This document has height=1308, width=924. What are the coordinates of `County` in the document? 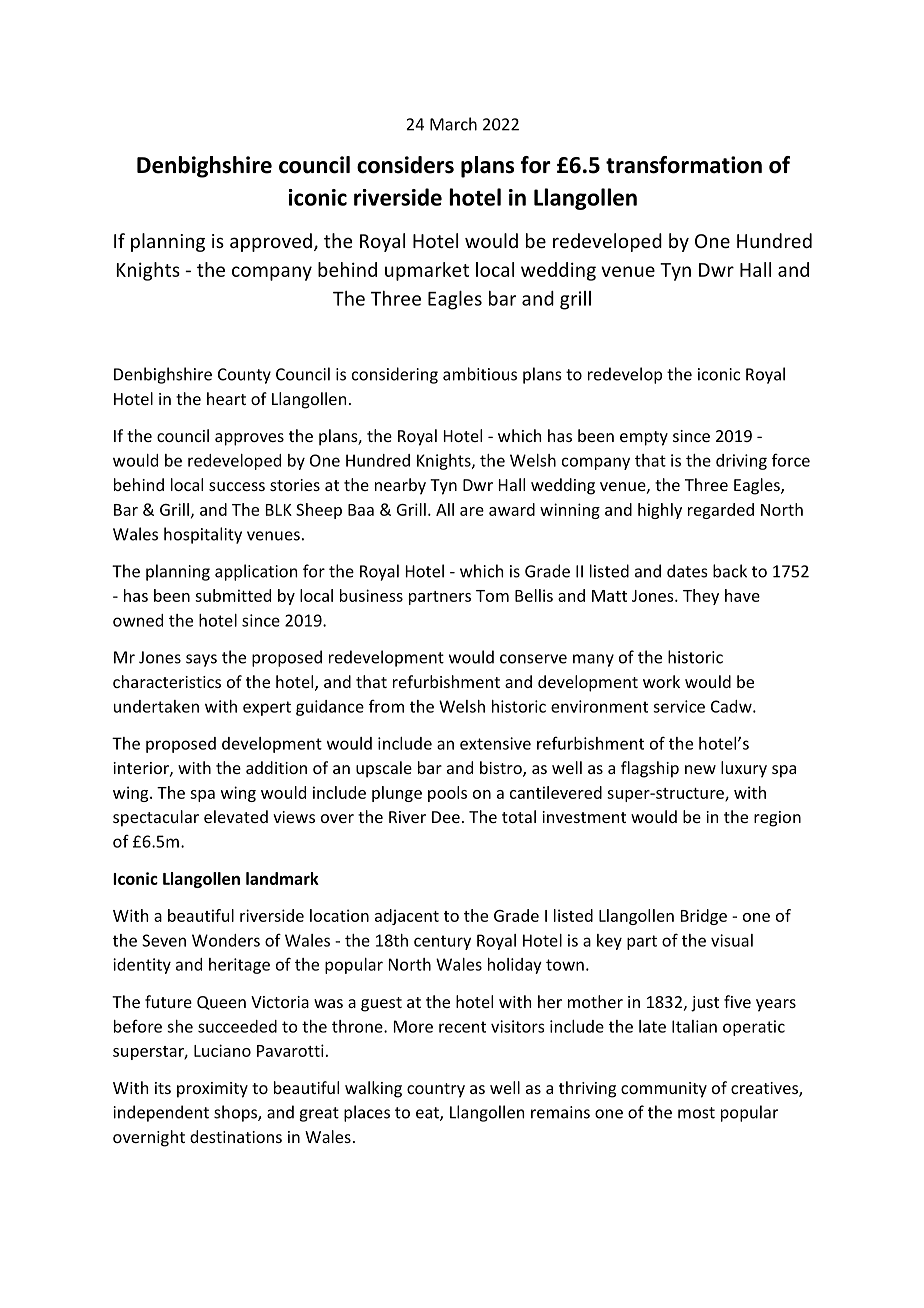 It's located at (244, 376).
